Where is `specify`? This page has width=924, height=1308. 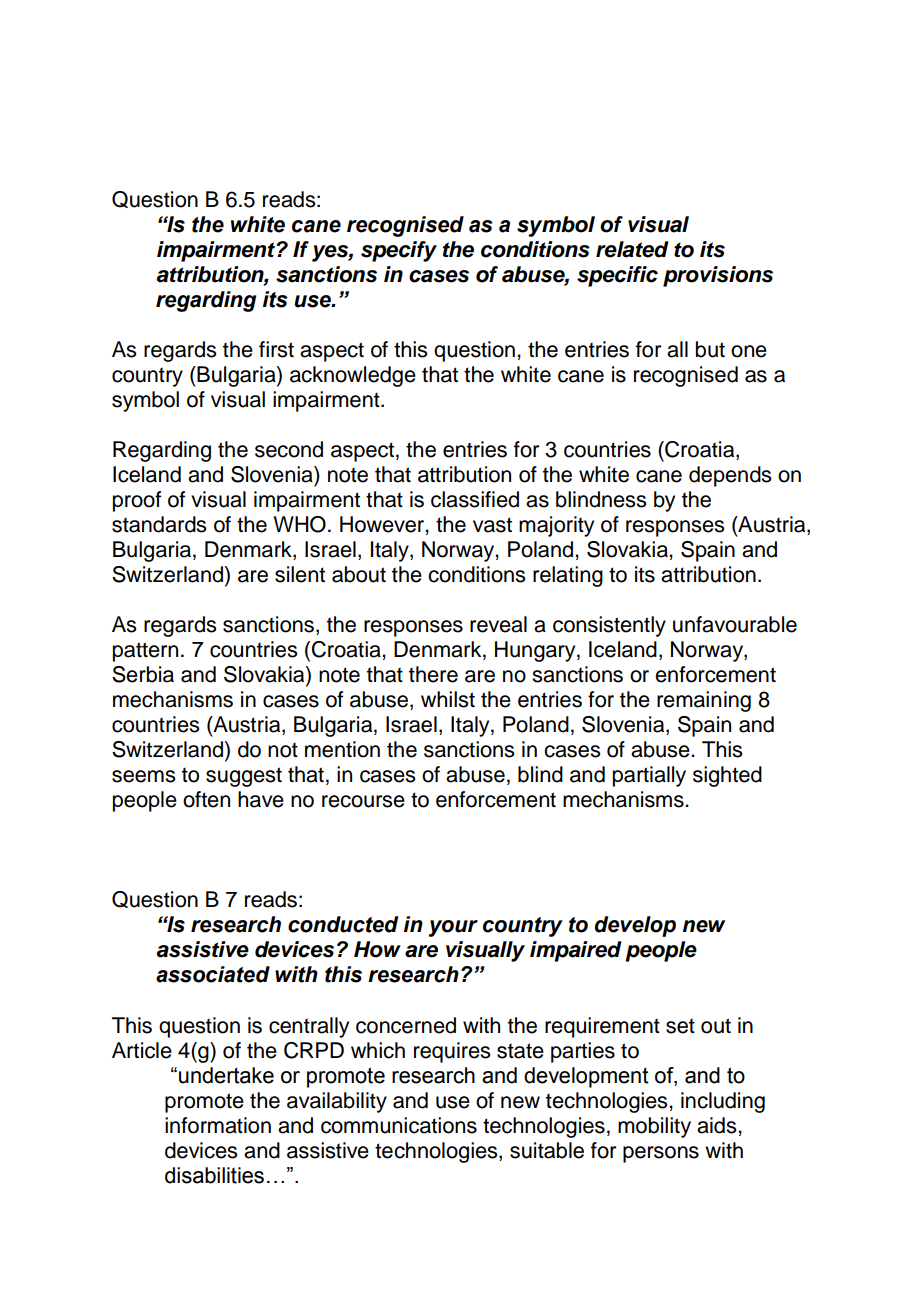
specify is located at coordinates (399, 251).
